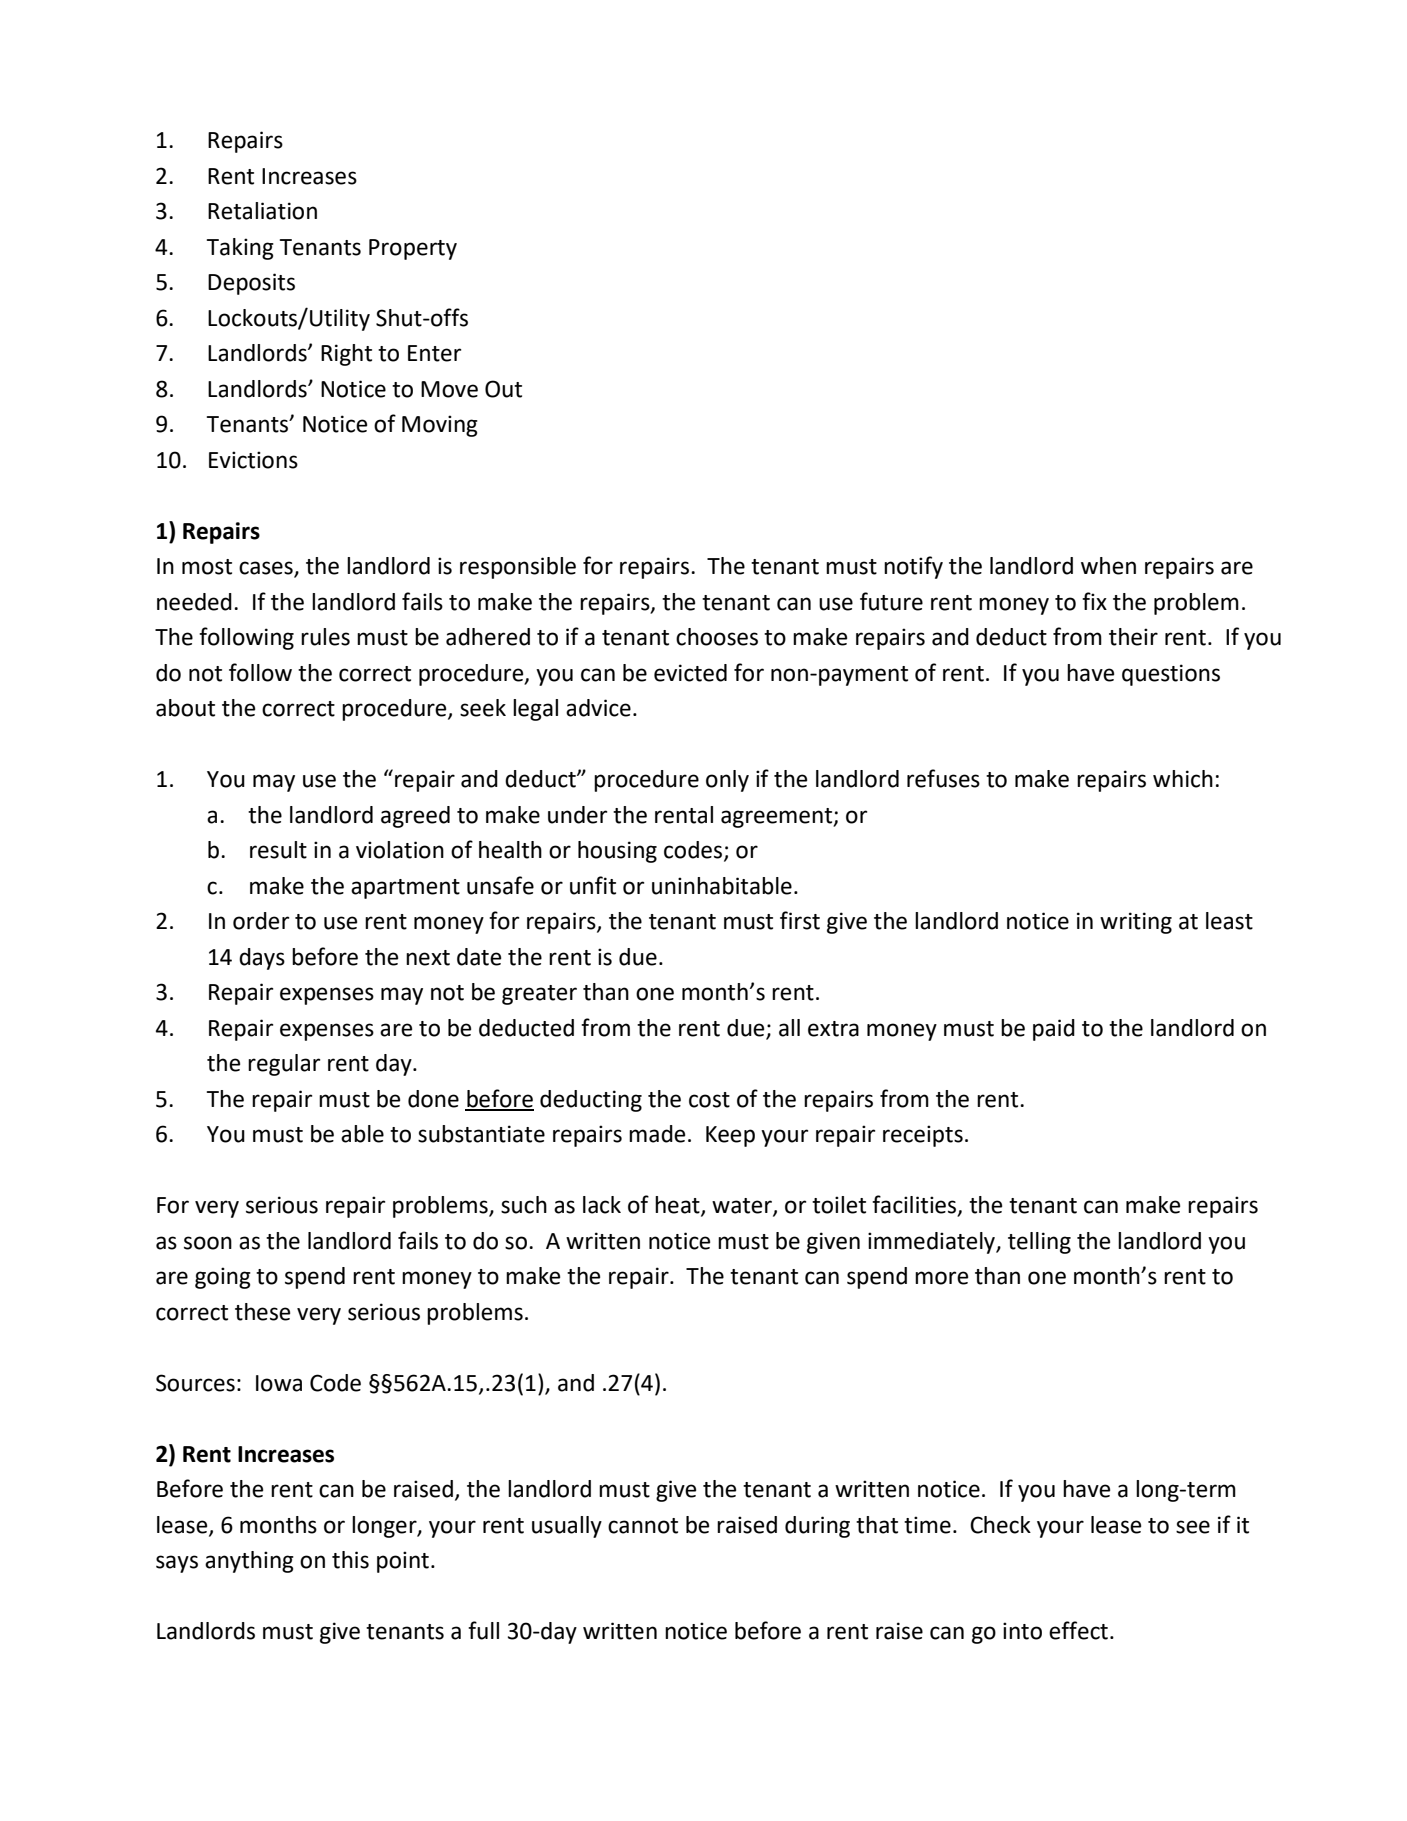 This document has width=1407, height=1821. Describe the element at coordinates (1171, 675) in the document. I see `questions` at that location.
